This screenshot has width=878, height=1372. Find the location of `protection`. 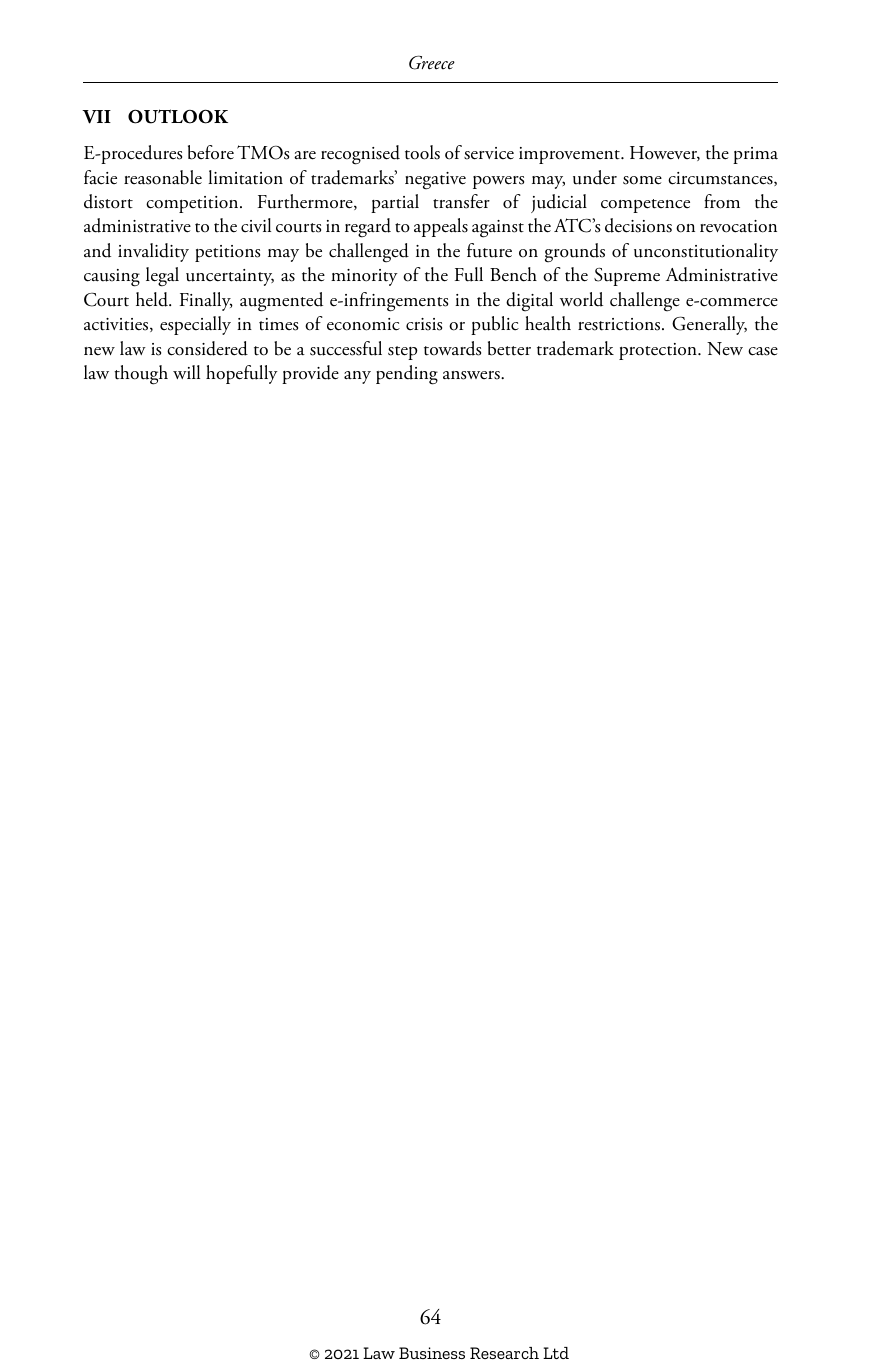

protection is located at coordinates (659, 351).
